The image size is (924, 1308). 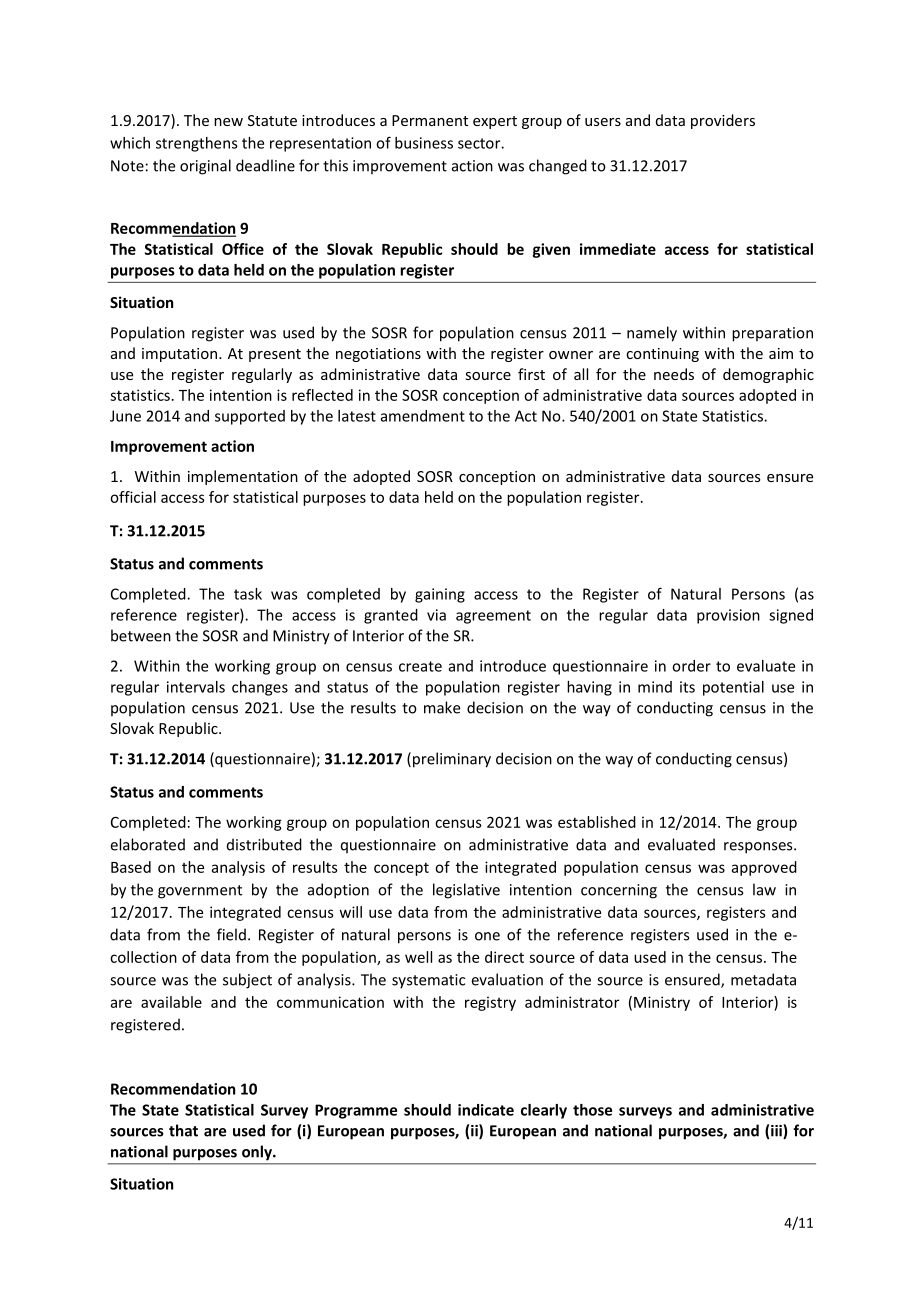 What do you see at coordinates (777, 1131) in the page?
I see `iii` at bounding box center [777, 1131].
